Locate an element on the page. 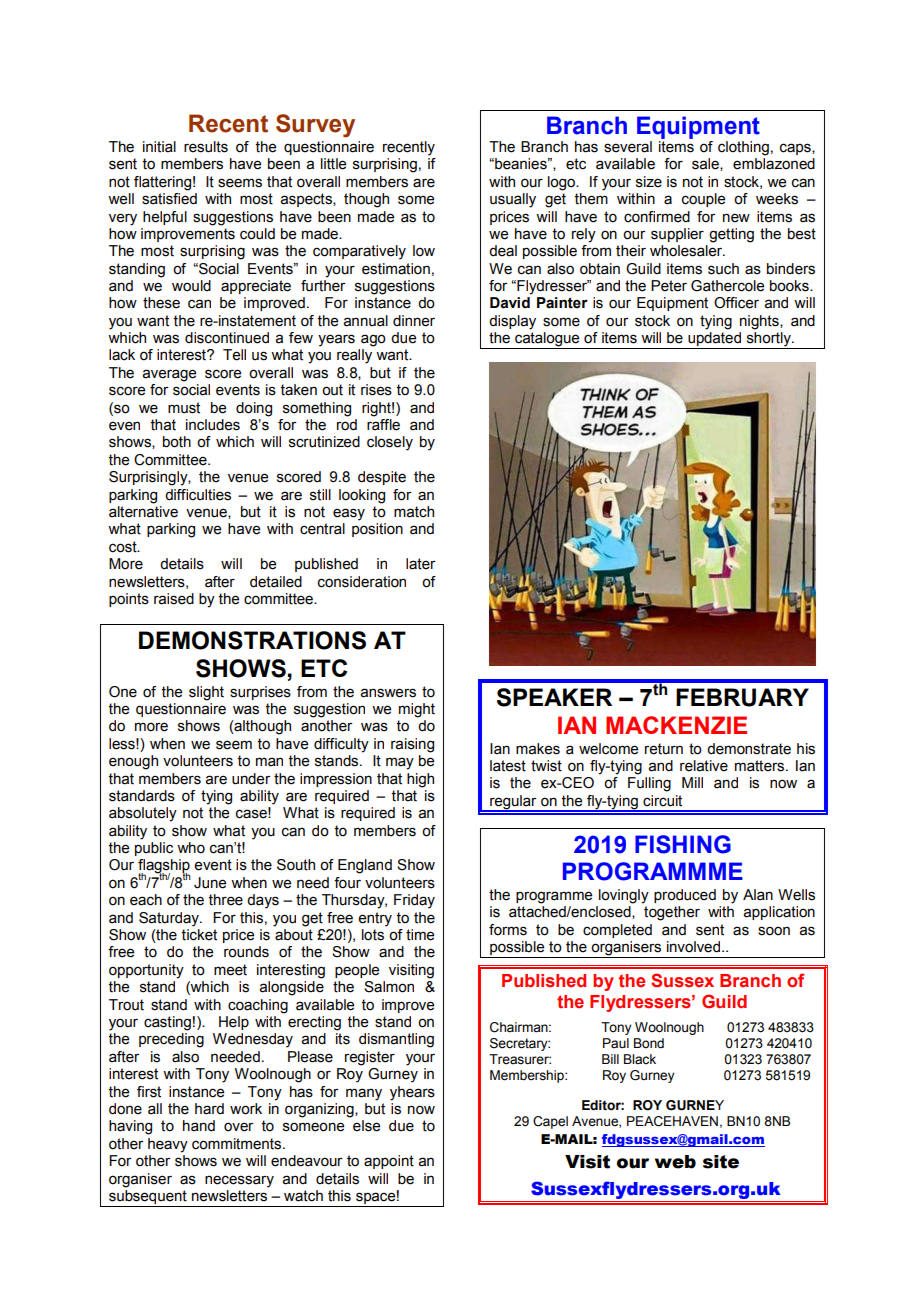 This image has width=924, height=1308. results is located at coordinates (206, 147).
